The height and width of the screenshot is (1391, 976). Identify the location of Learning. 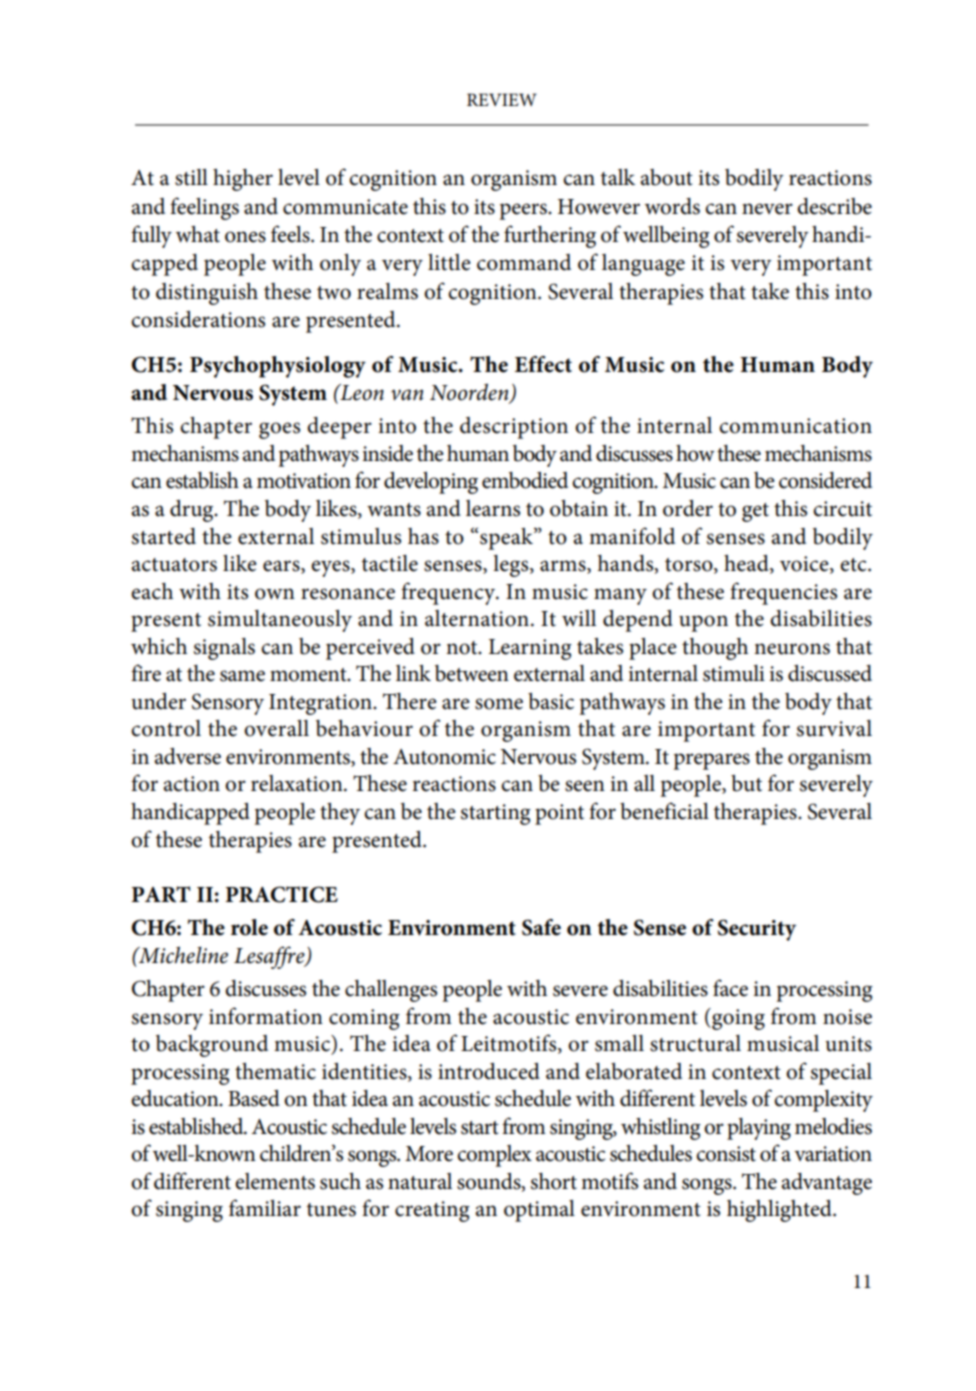
(530, 649).
